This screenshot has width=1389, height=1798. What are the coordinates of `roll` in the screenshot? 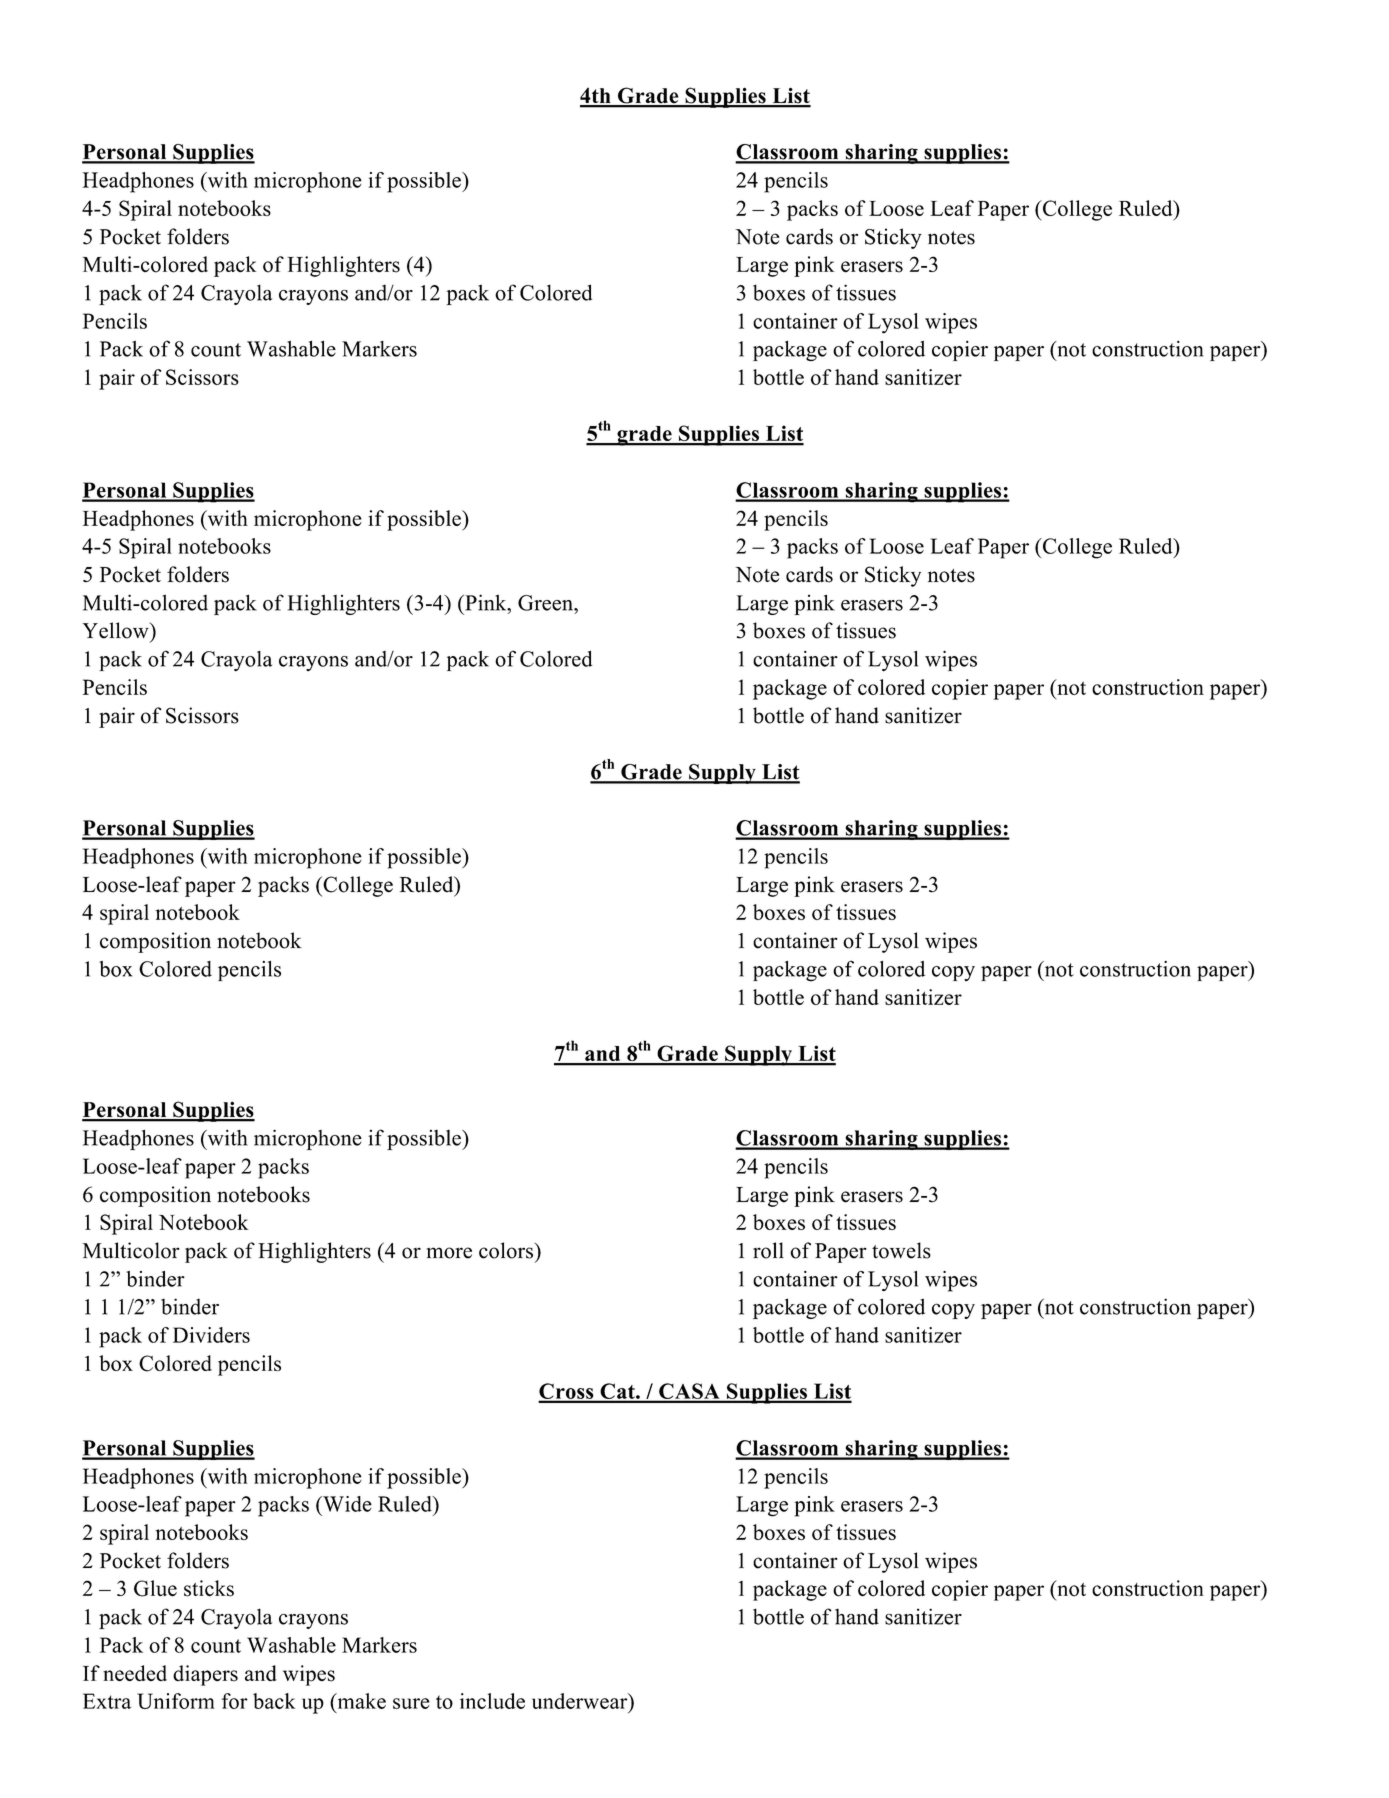 It's located at (768, 1250).
